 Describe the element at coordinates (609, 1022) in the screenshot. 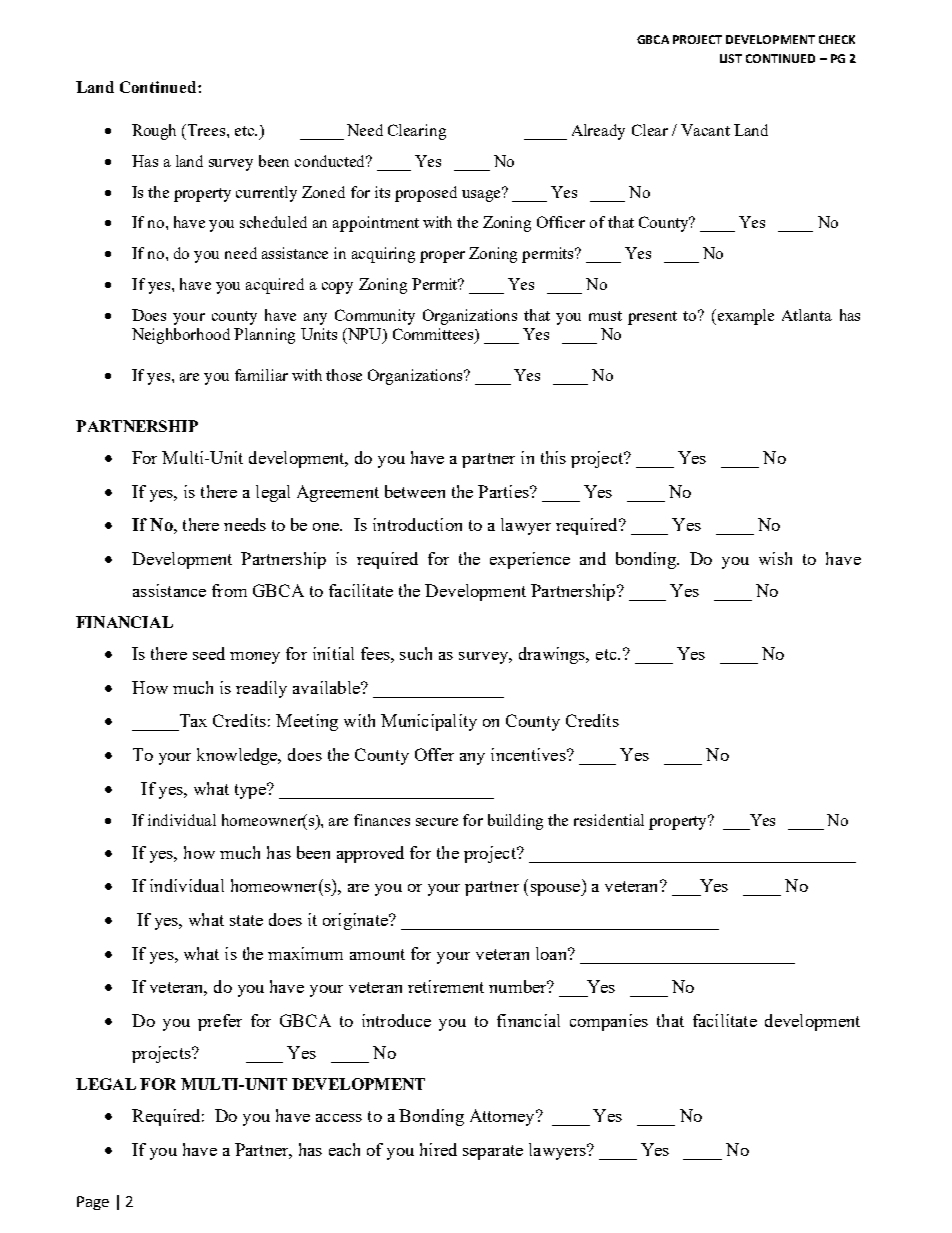

I see `companies` at that location.
